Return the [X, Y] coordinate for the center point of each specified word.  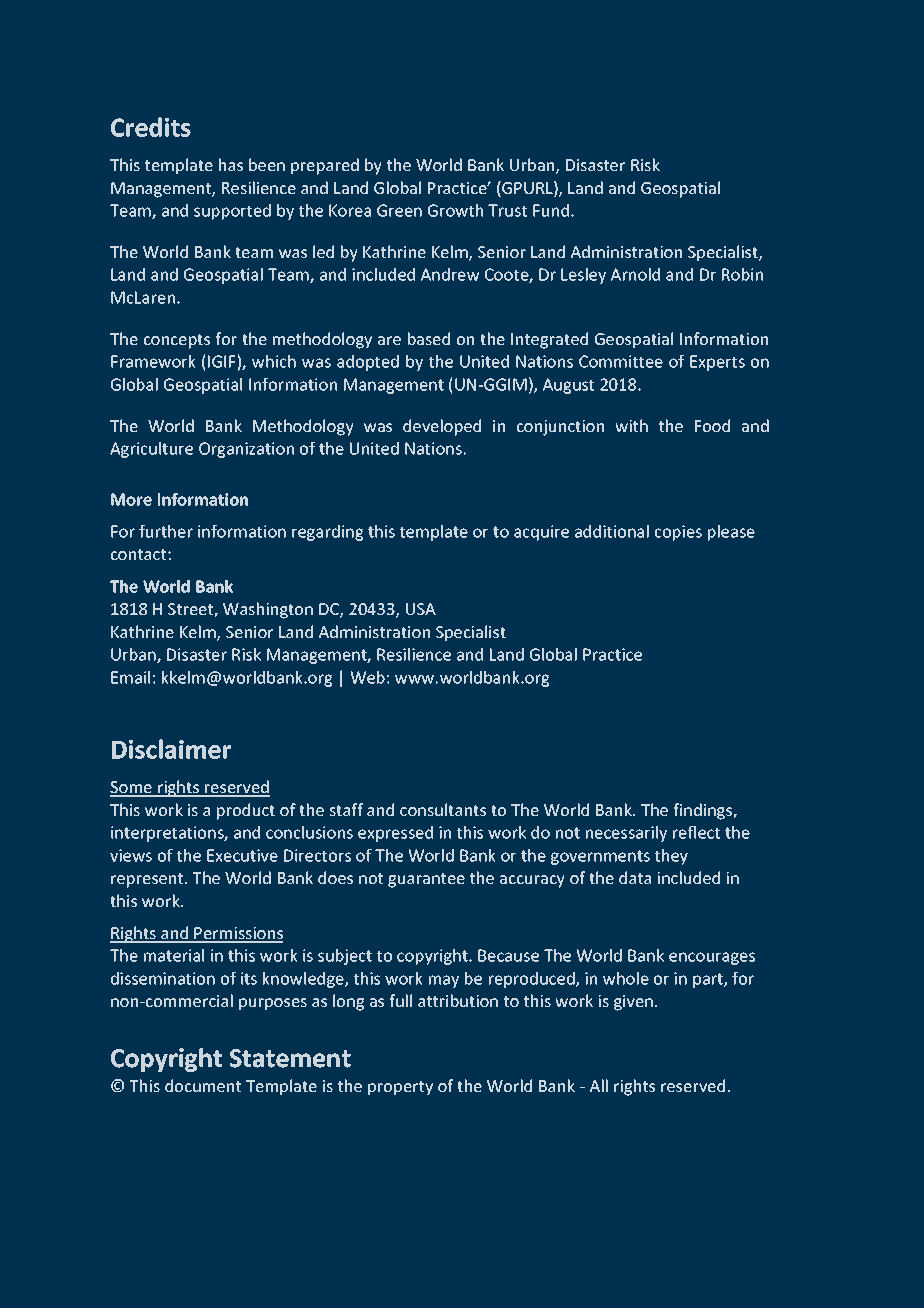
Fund [551, 210]
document [203, 1085]
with [631, 425]
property [400, 1088]
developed [442, 427]
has [231, 164]
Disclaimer [171, 749]
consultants [443, 809]
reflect [696, 832]
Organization [246, 450]
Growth [455, 210]
